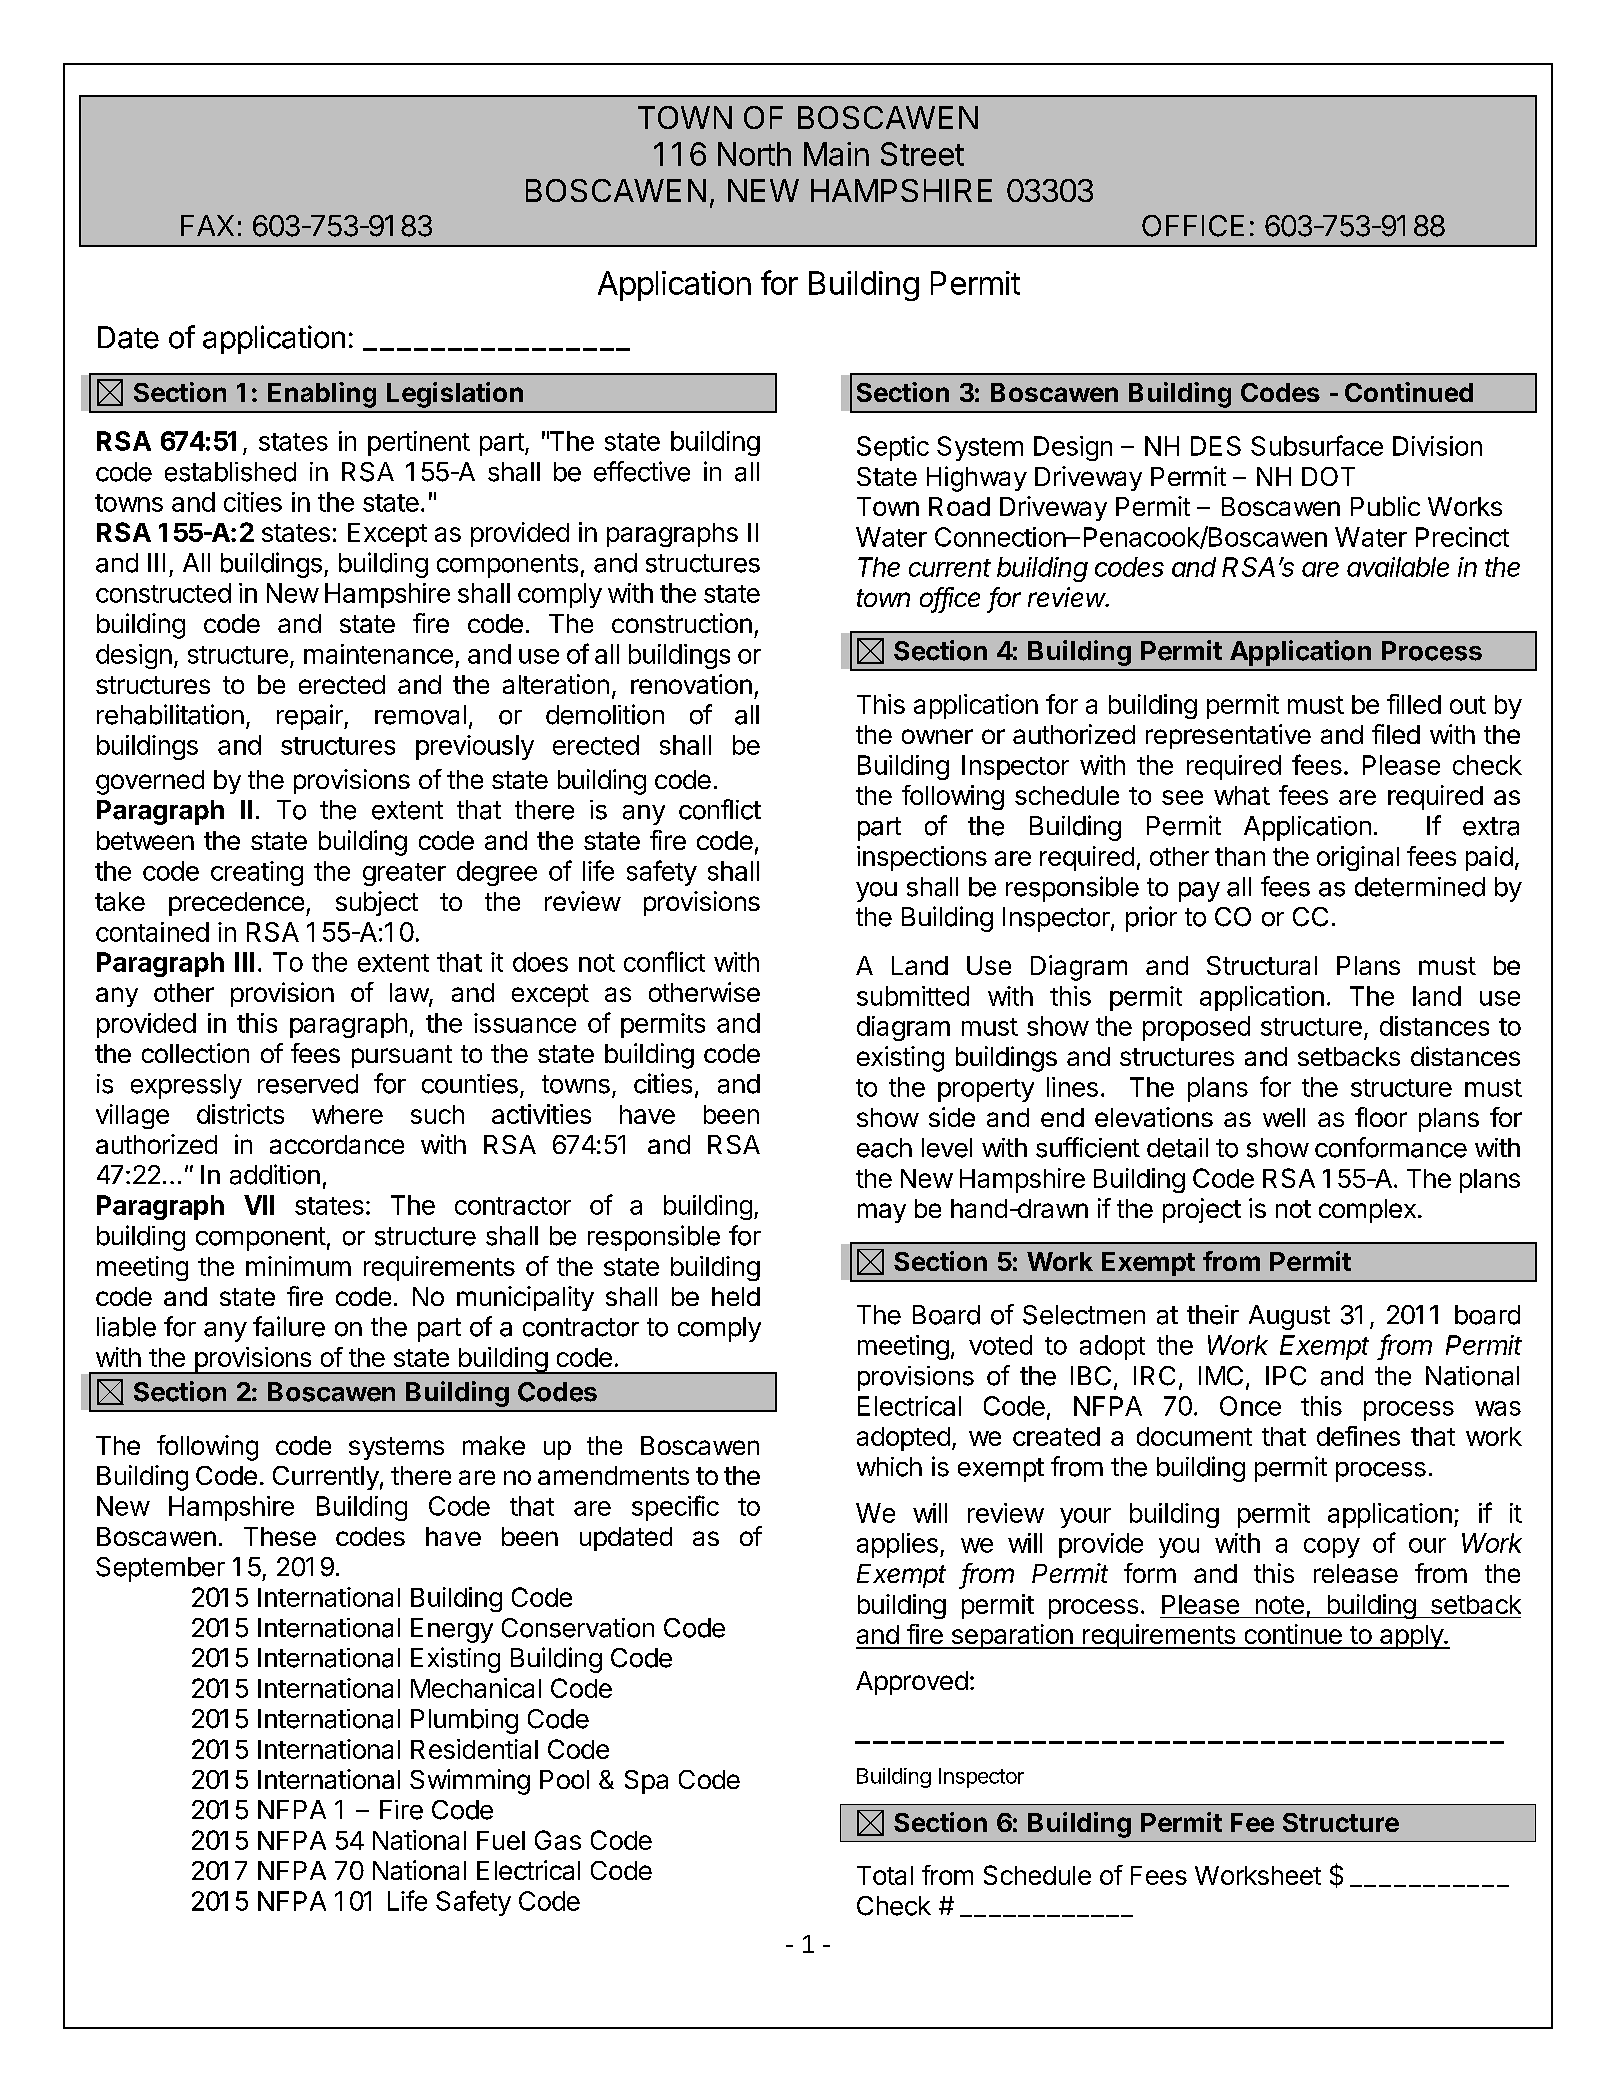 This page has height=2092, width=1616. What do you see at coordinates (885, 1875) in the page?
I see `Total` at bounding box center [885, 1875].
